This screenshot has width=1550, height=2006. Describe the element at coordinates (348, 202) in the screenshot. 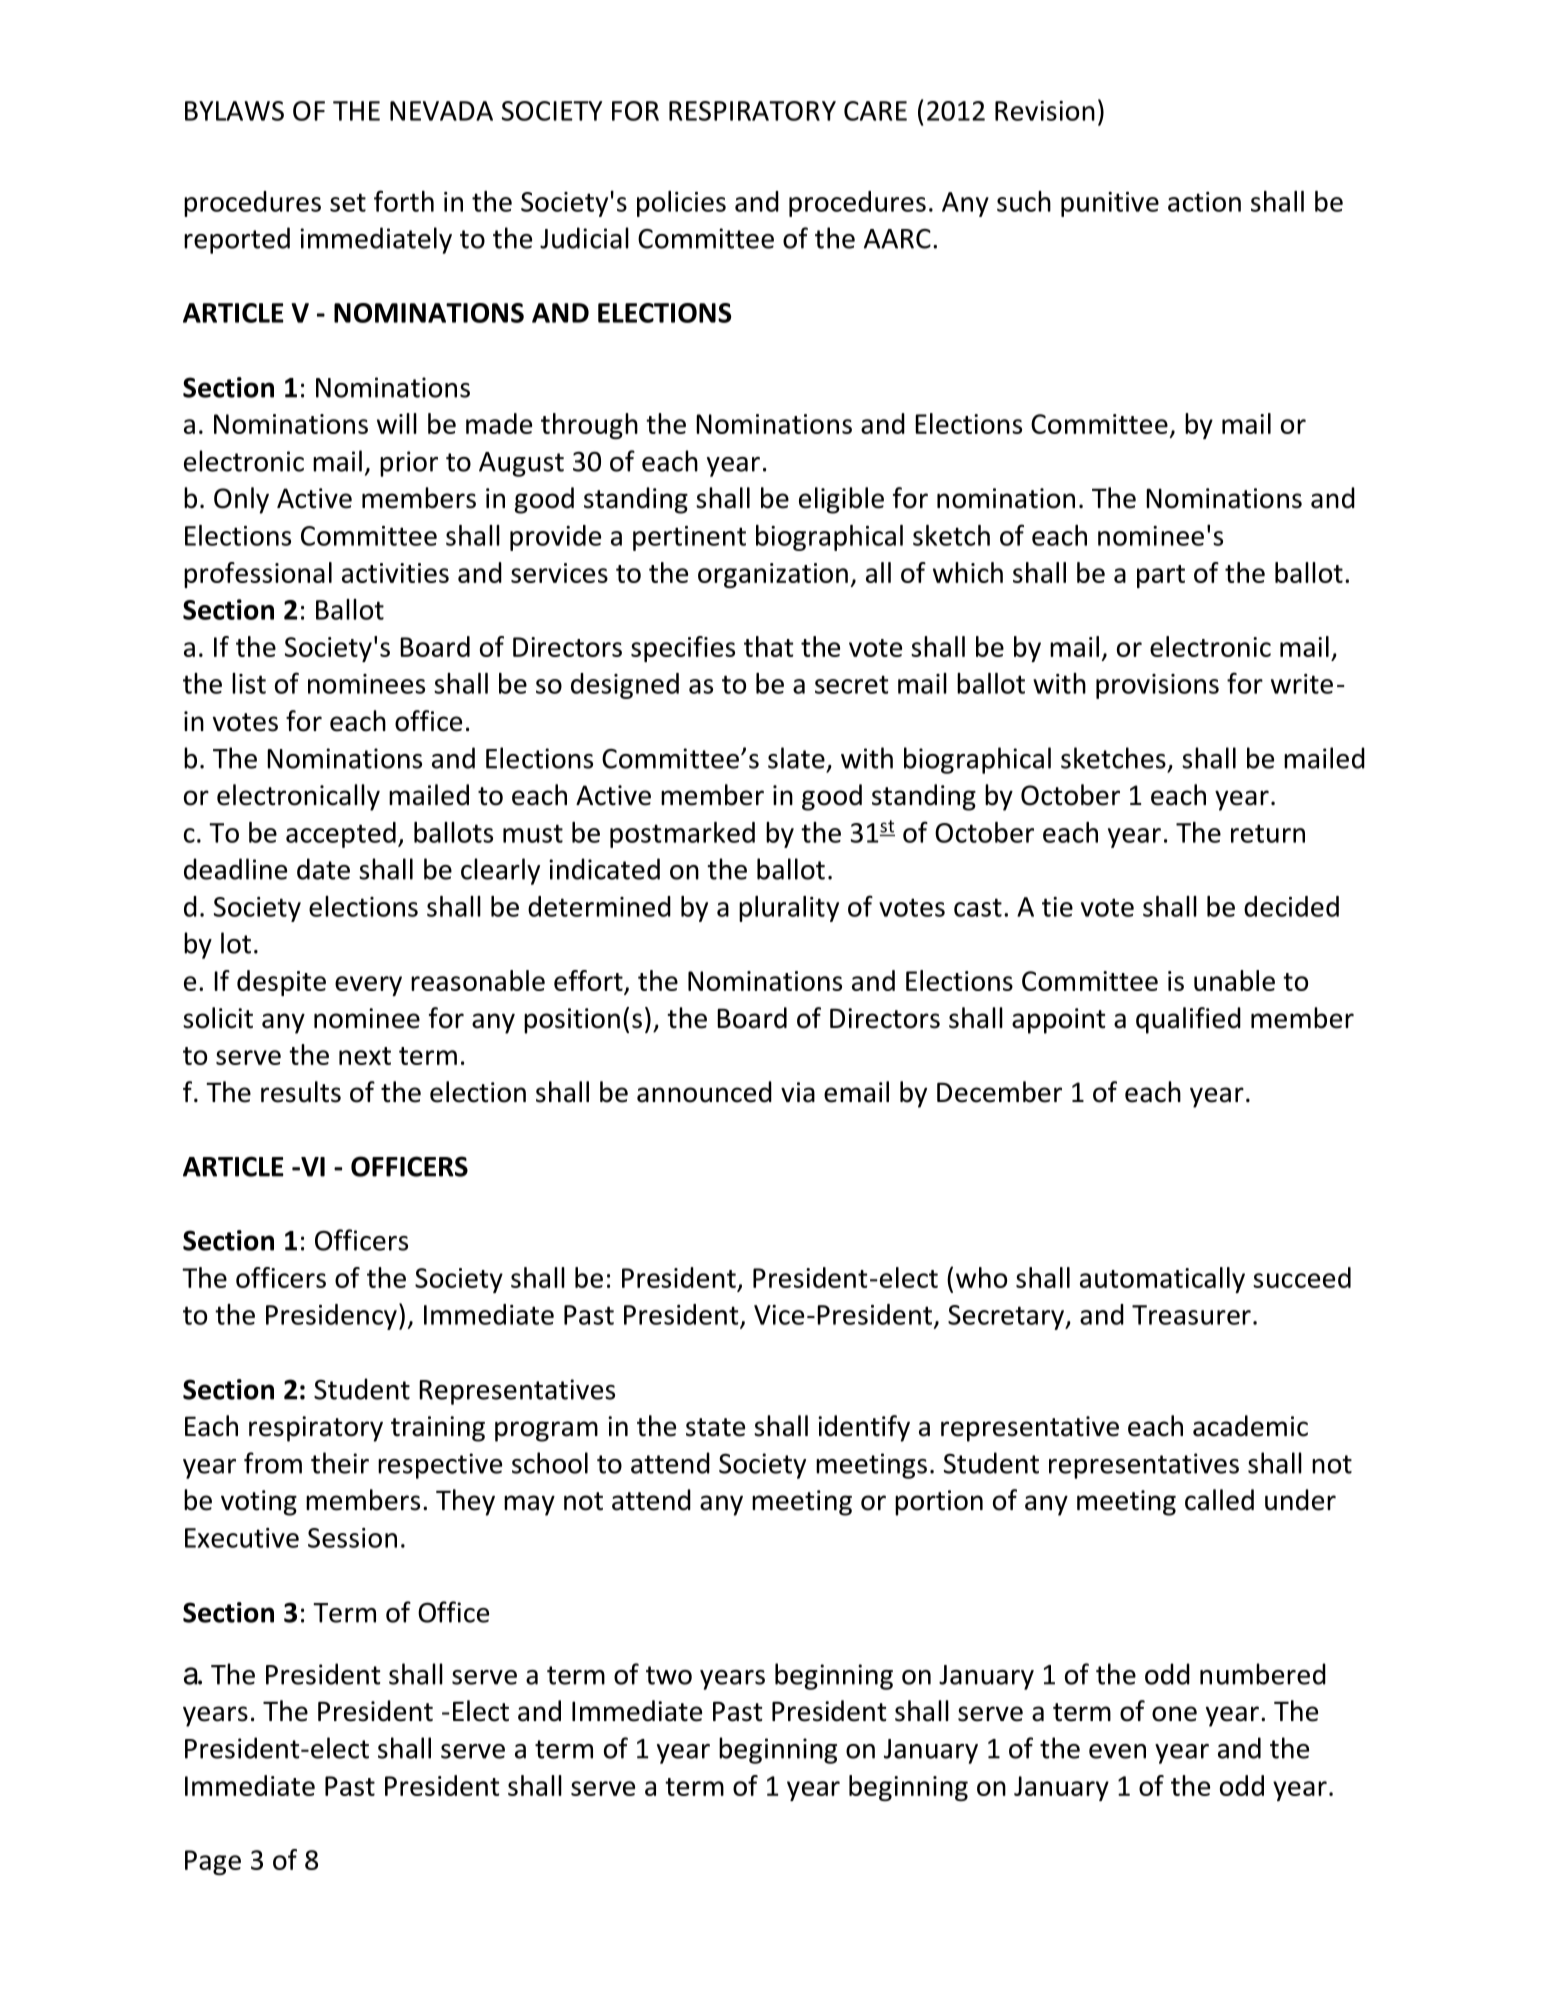

I see `set` at that location.
